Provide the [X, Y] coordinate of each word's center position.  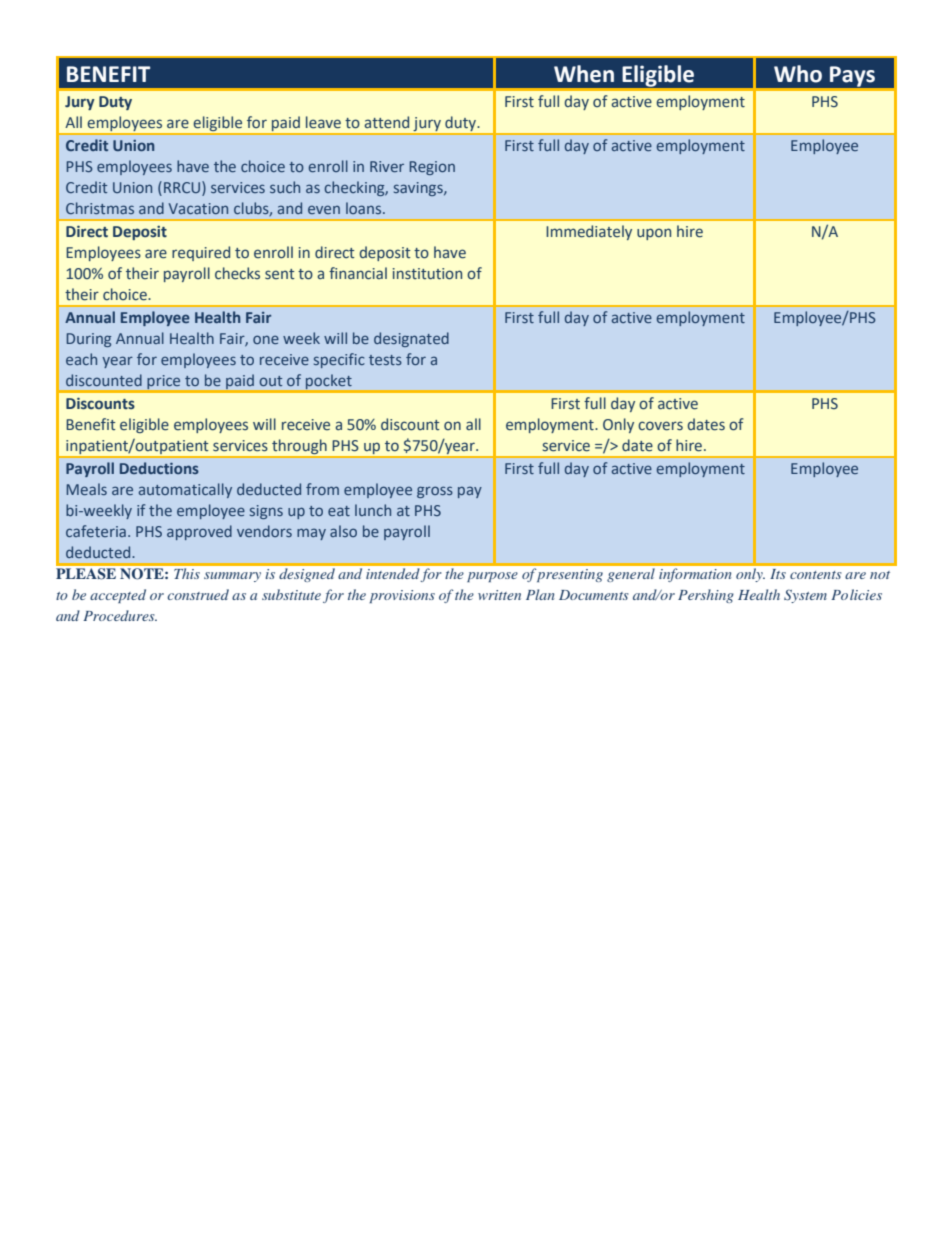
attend [386, 122]
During [89, 340]
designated [411, 339]
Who [798, 74]
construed [198, 594]
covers [660, 426]
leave [323, 122]
